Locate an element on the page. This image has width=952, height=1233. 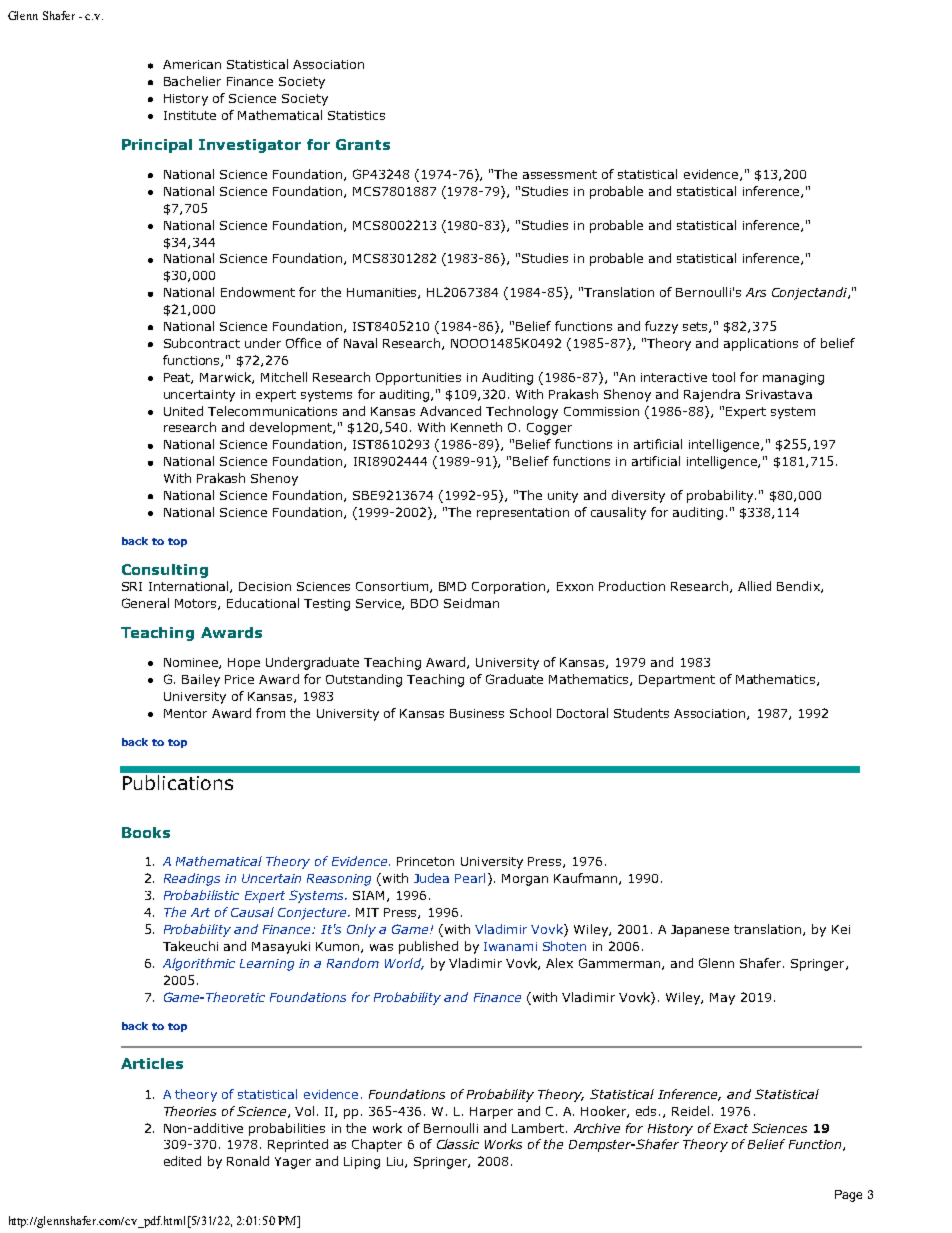
Ars is located at coordinates (756, 292).
